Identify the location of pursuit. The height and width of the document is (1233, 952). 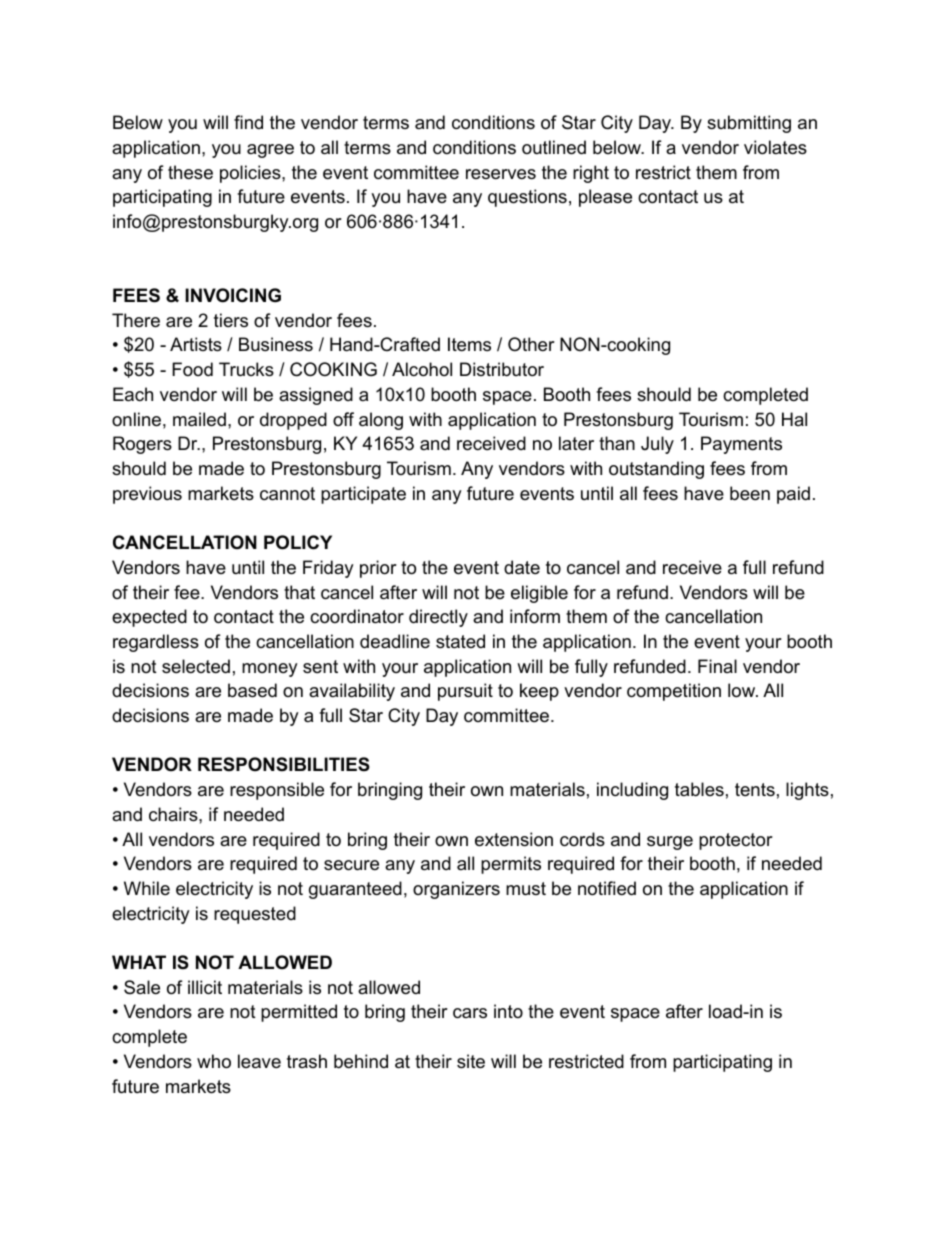
(465, 692).
